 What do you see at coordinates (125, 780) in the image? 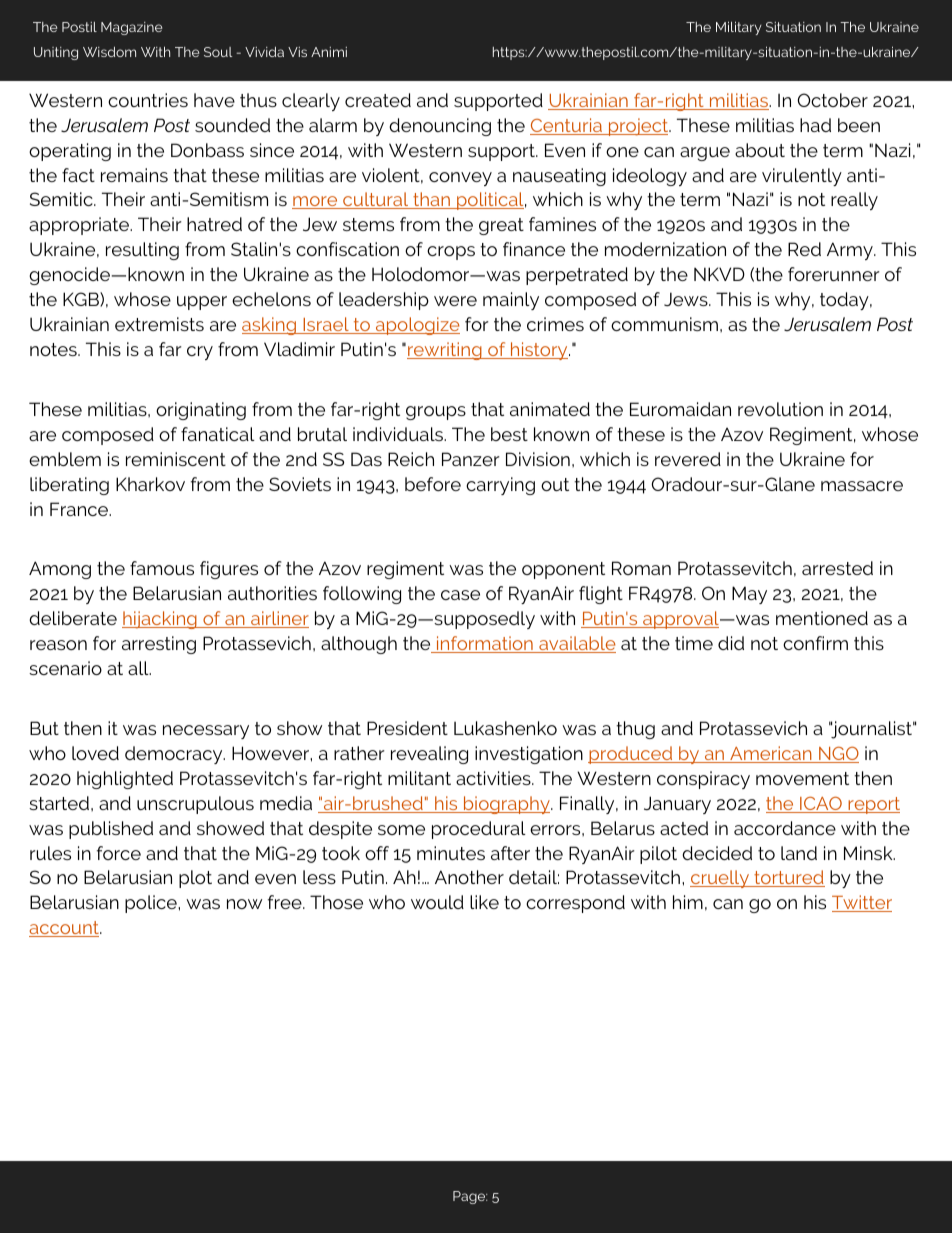
I see `highlighted` at bounding box center [125, 780].
